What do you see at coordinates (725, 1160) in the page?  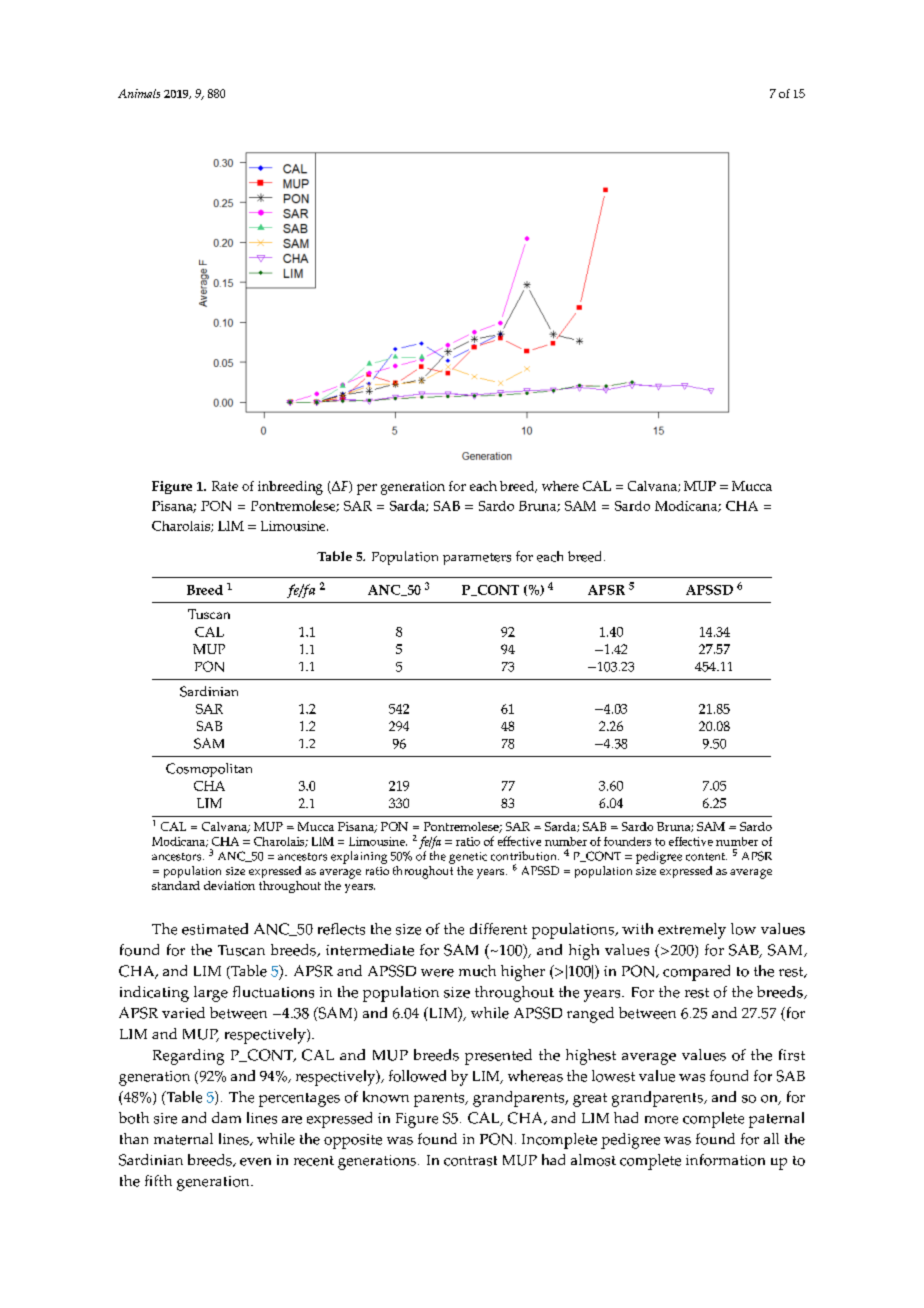 I see `information` at bounding box center [725, 1160].
